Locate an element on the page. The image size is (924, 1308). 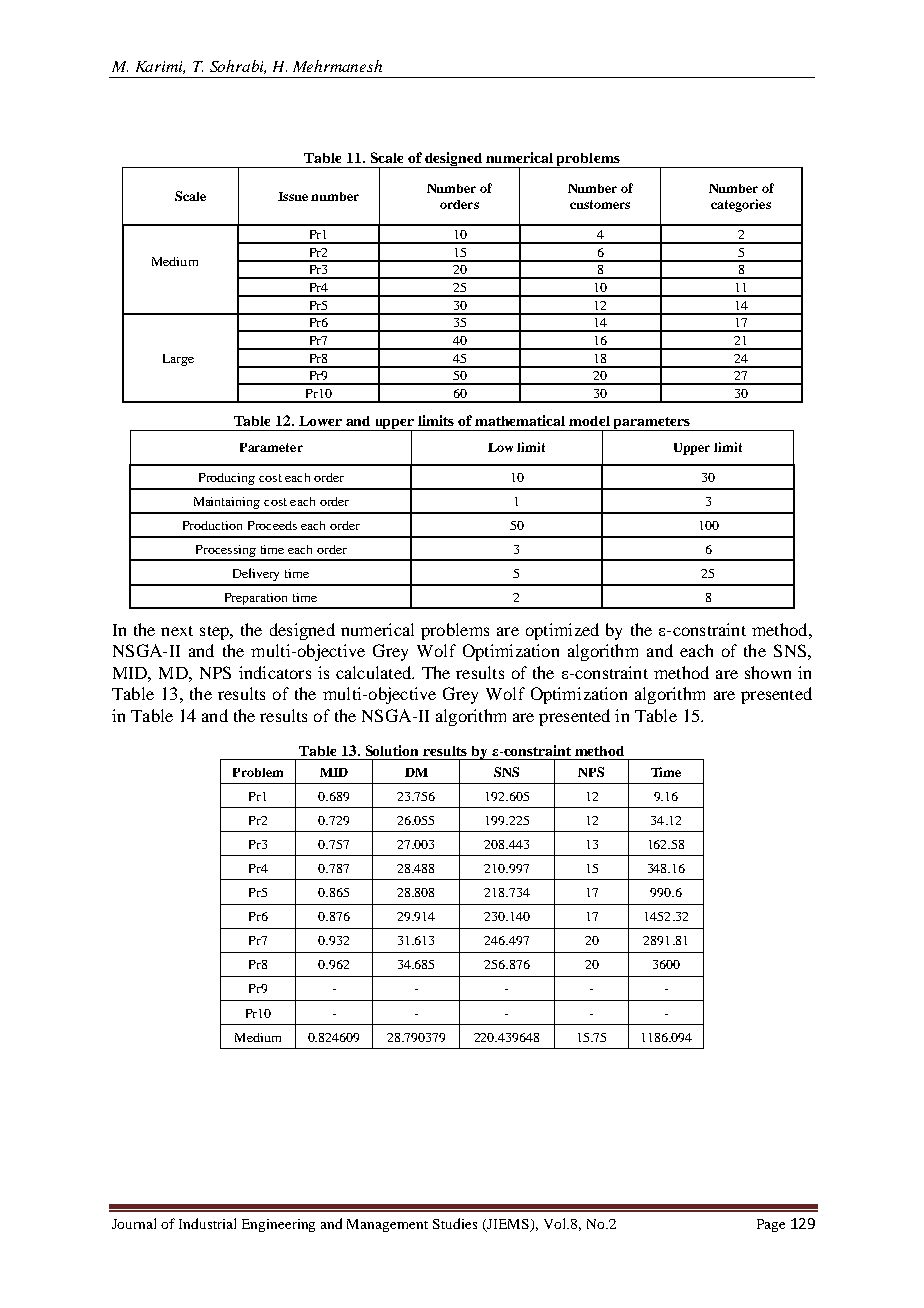
Industrial is located at coordinates (207, 1223).
